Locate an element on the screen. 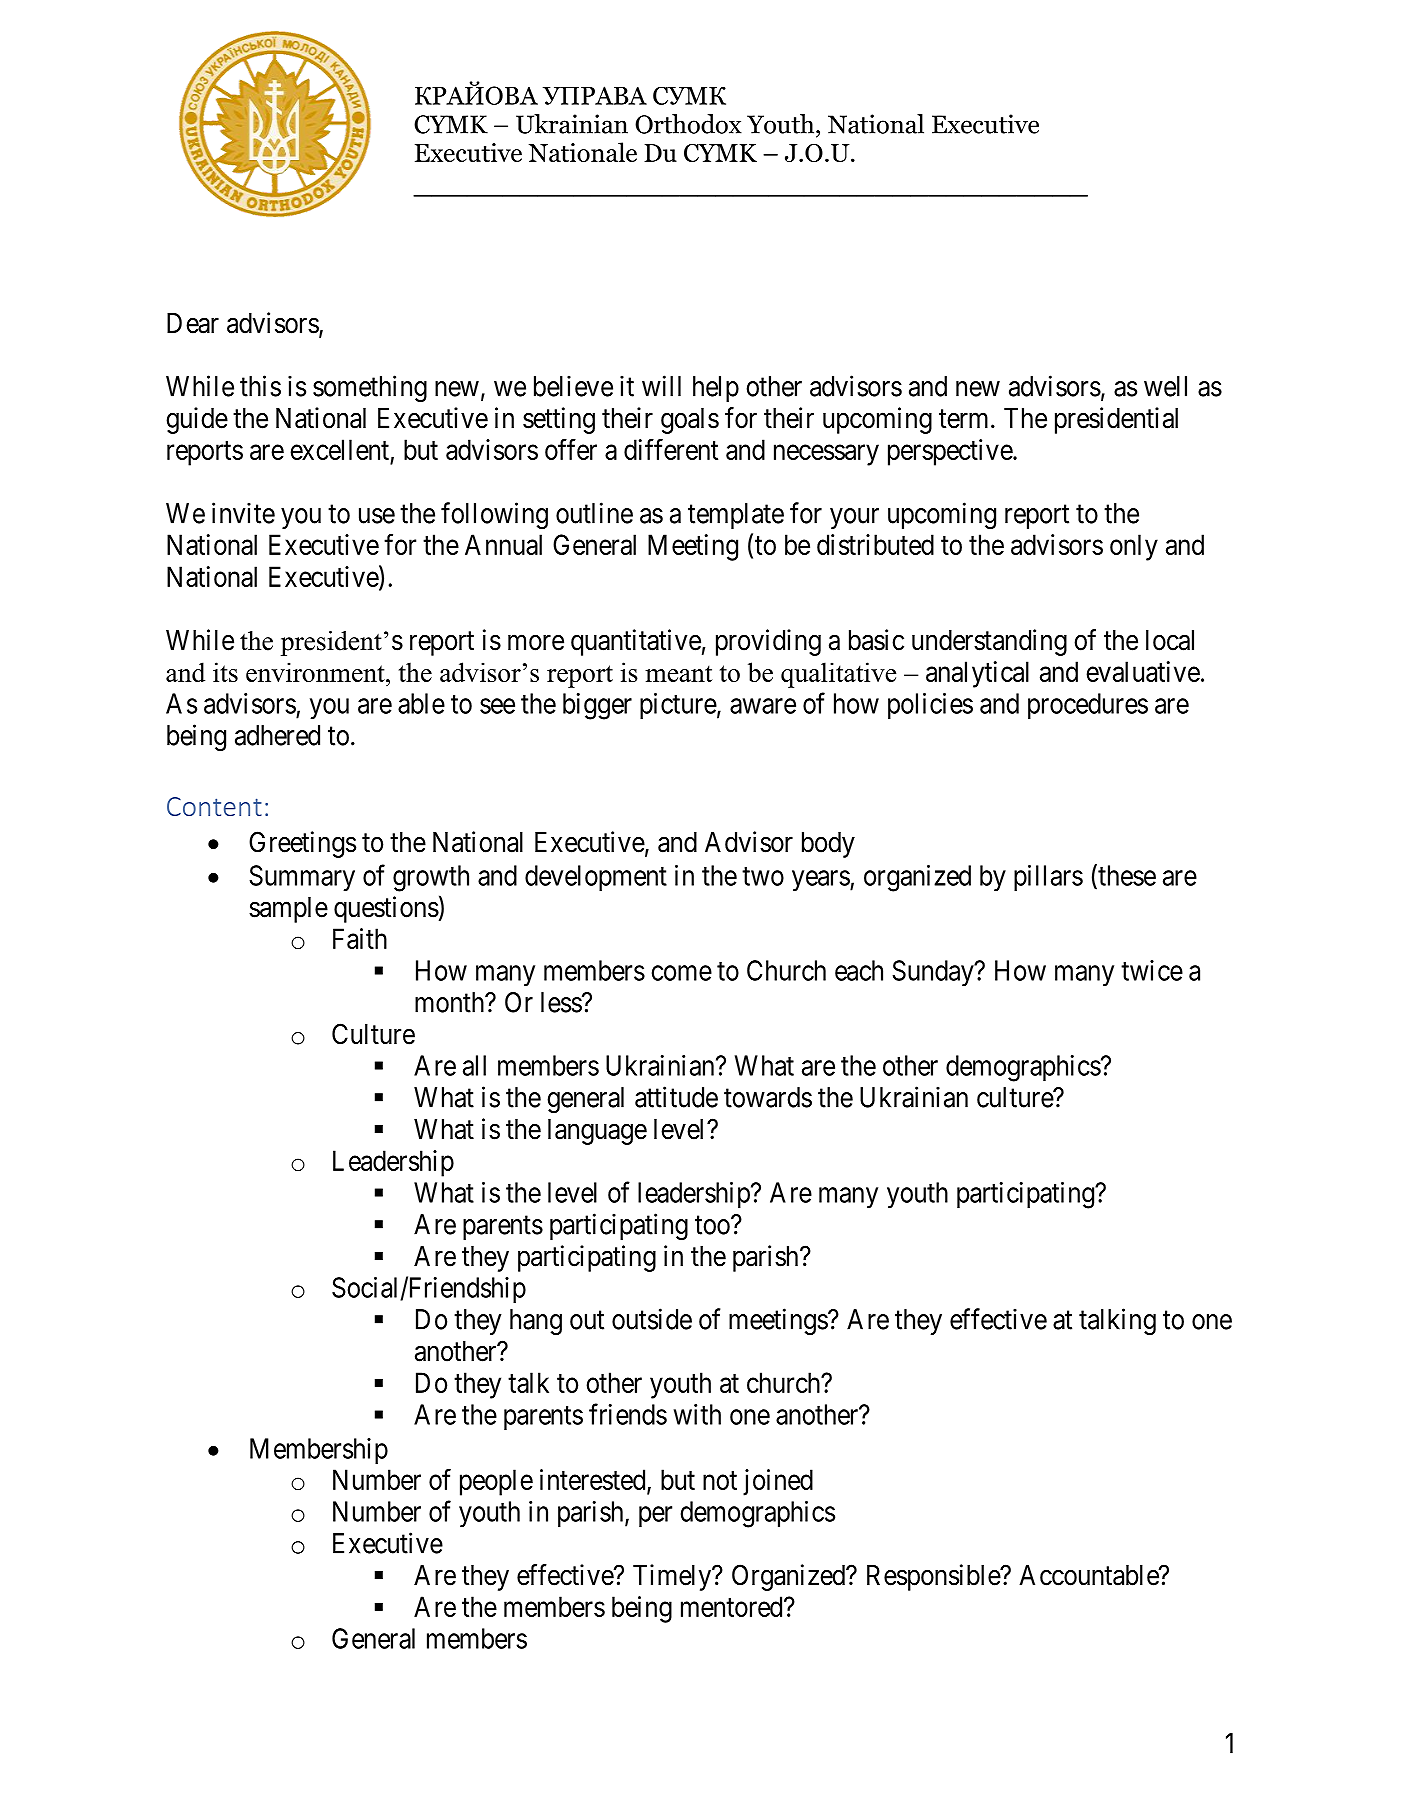  people is located at coordinates (496, 1482).
